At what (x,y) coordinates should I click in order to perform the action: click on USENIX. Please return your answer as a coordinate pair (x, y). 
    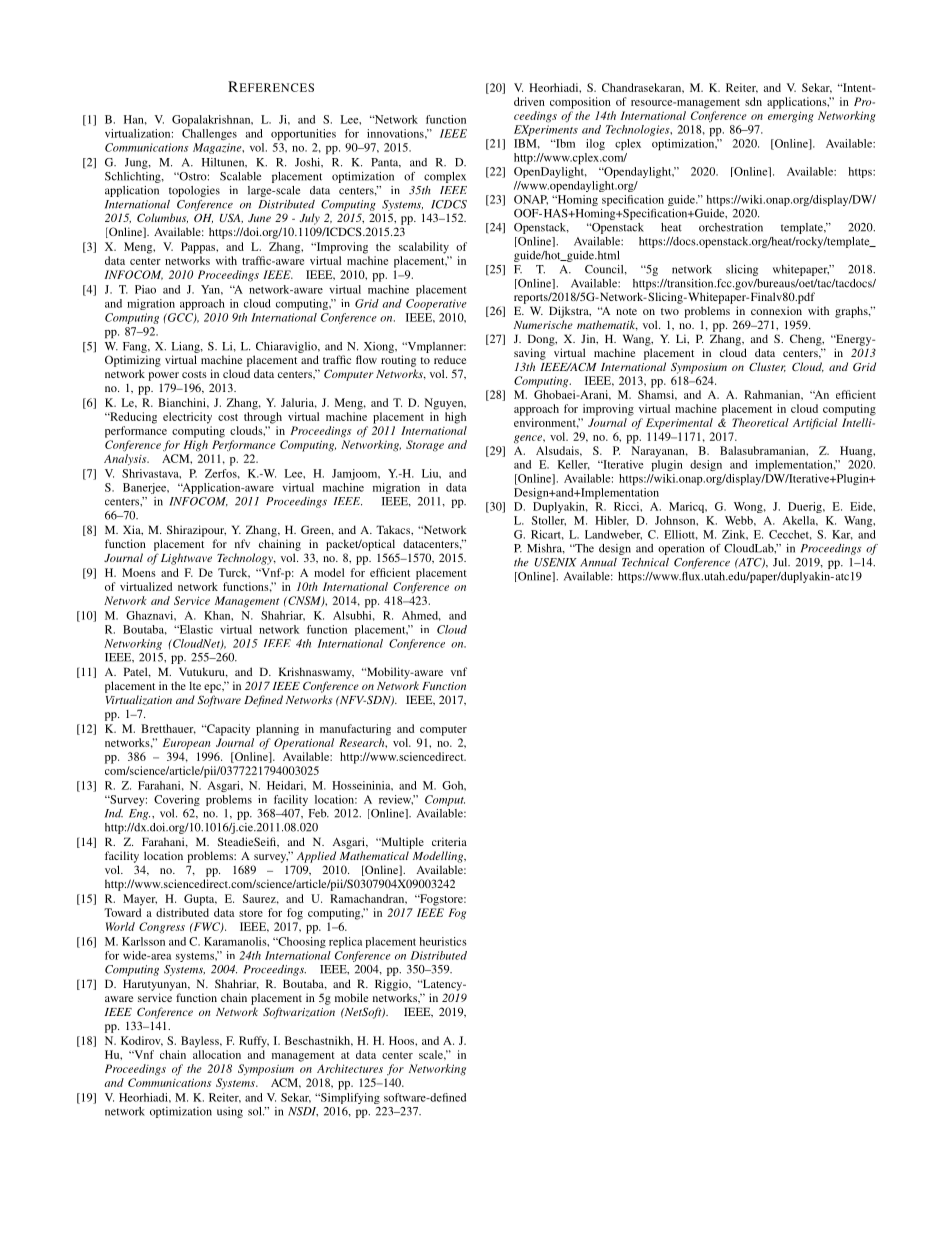
    Looking at the image, I should click on (556, 562).
